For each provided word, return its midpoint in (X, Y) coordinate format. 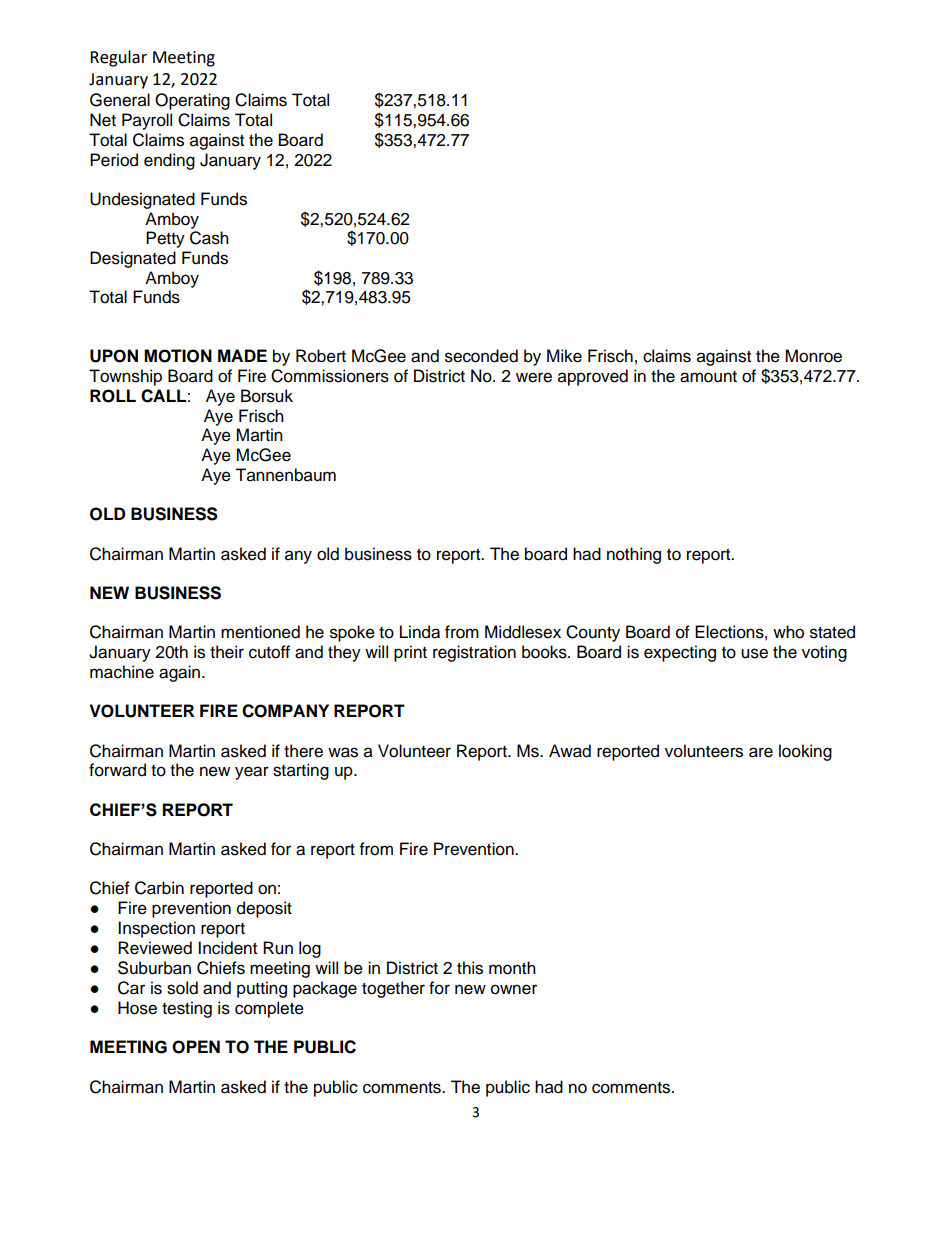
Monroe (813, 356)
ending (169, 161)
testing (187, 1009)
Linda (420, 632)
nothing (634, 555)
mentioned (260, 632)
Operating (192, 101)
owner (514, 989)
